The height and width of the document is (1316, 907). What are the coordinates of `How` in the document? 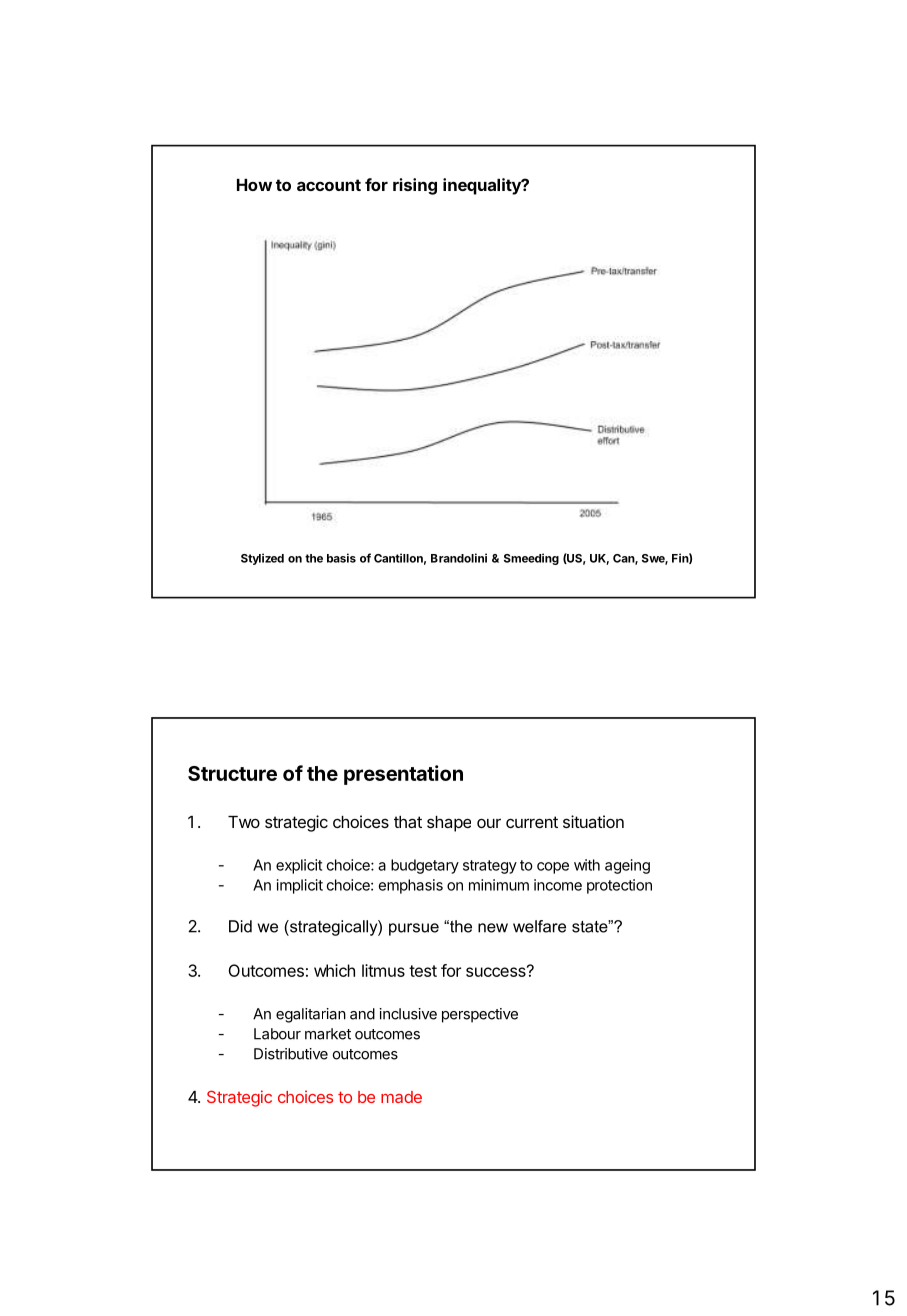 It's located at (254, 185).
